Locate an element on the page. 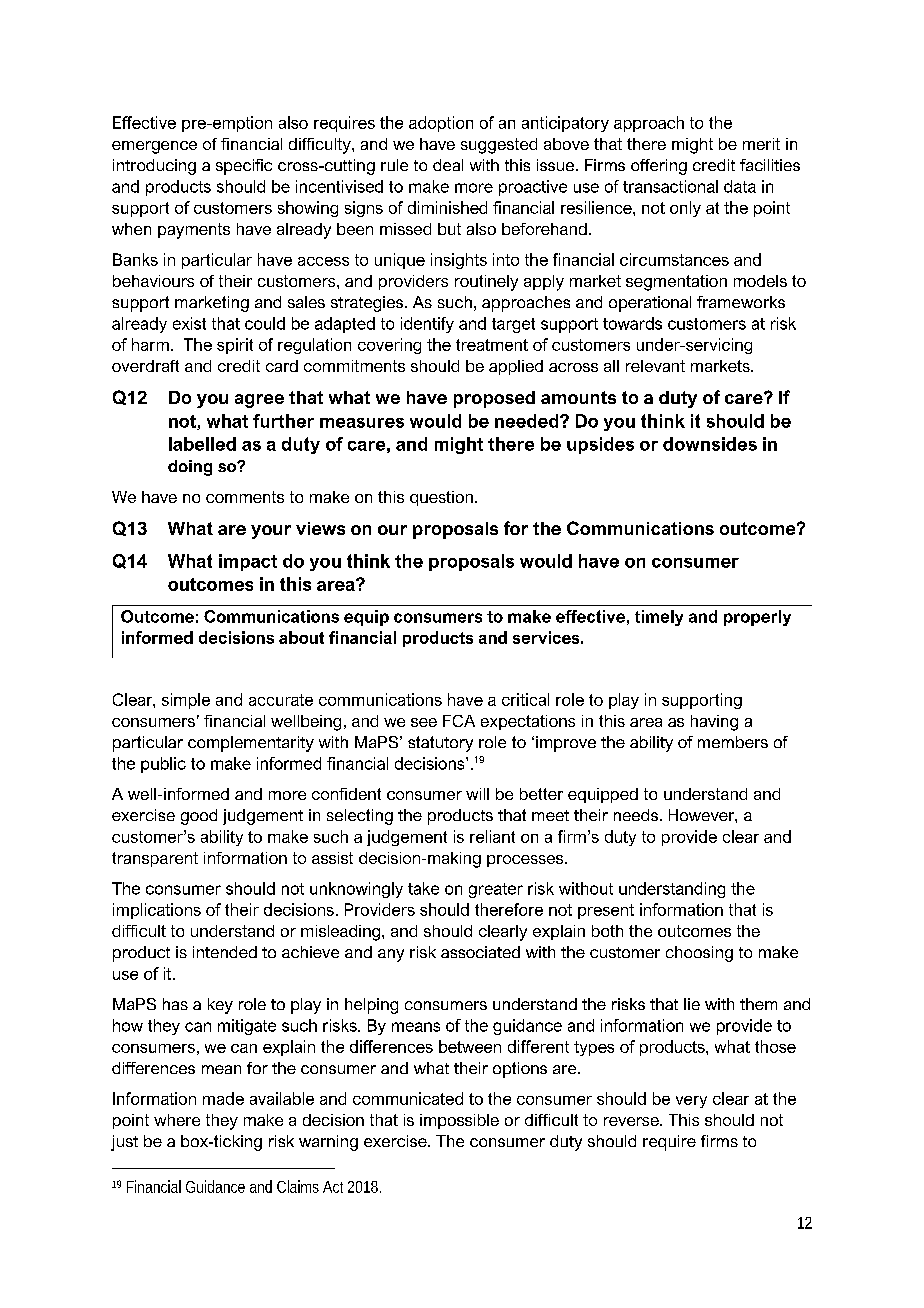 The width and height of the page is (924, 1308). specific is located at coordinates (244, 167).
